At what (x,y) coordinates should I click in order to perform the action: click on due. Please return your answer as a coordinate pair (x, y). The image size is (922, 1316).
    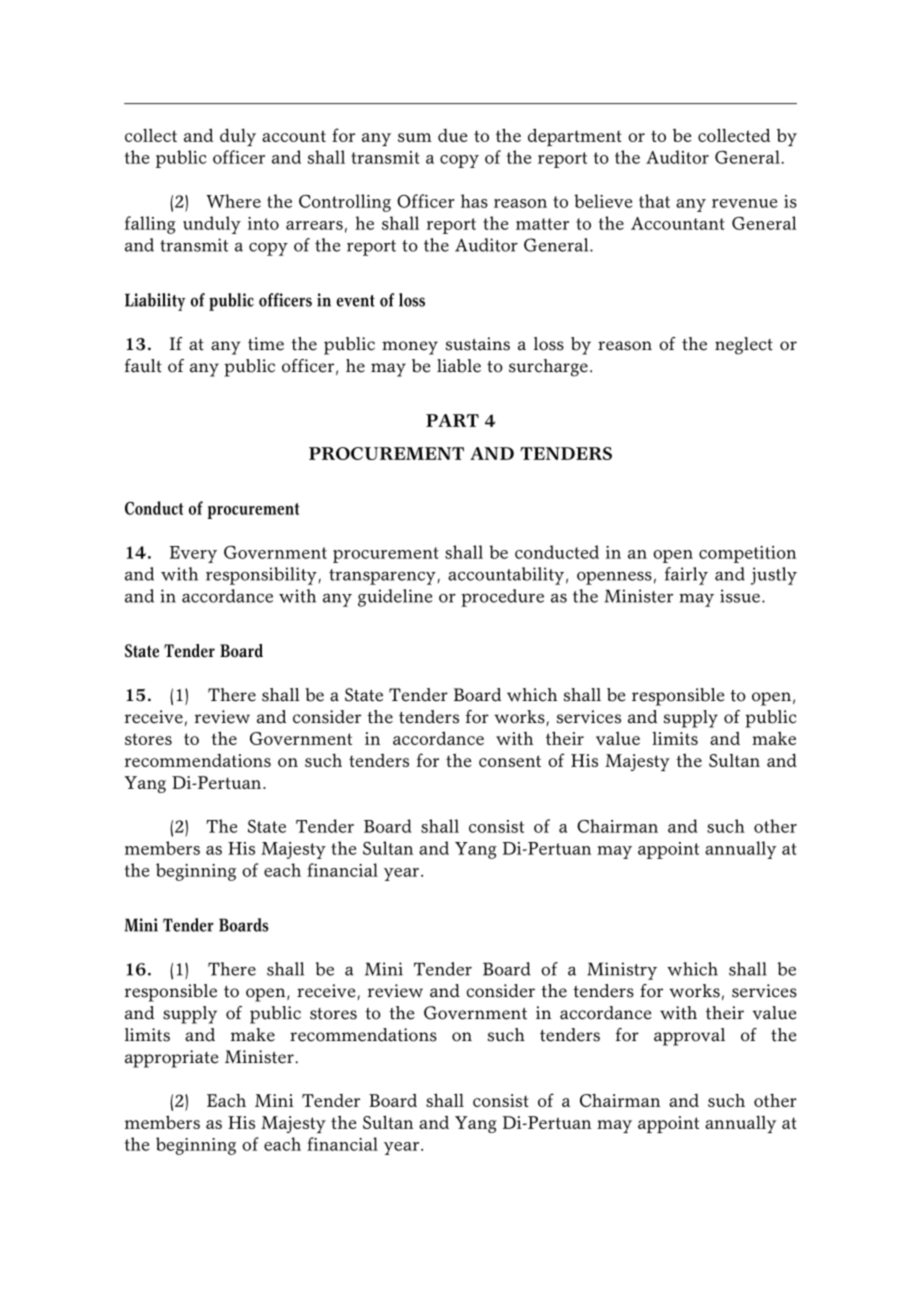
    Looking at the image, I should click on (452, 135).
